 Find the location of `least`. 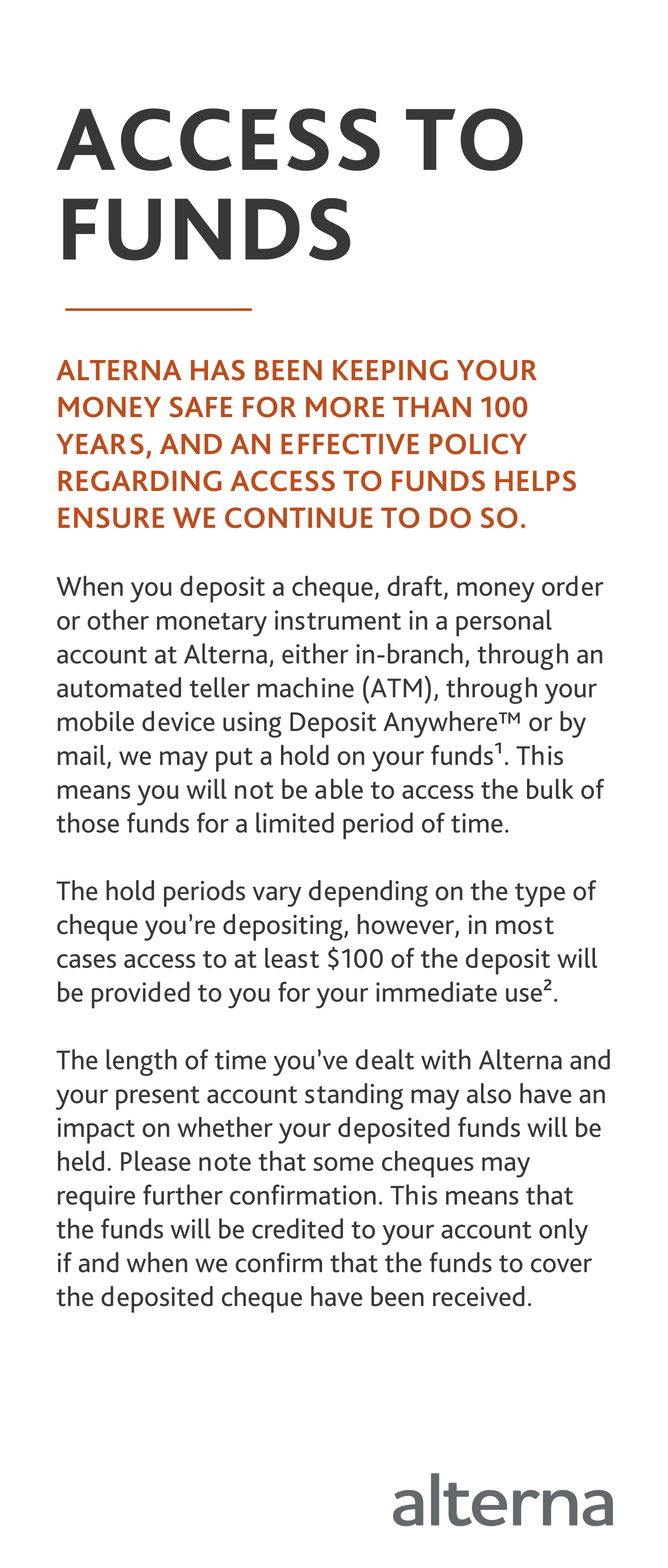

least is located at coordinates (292, 957).
